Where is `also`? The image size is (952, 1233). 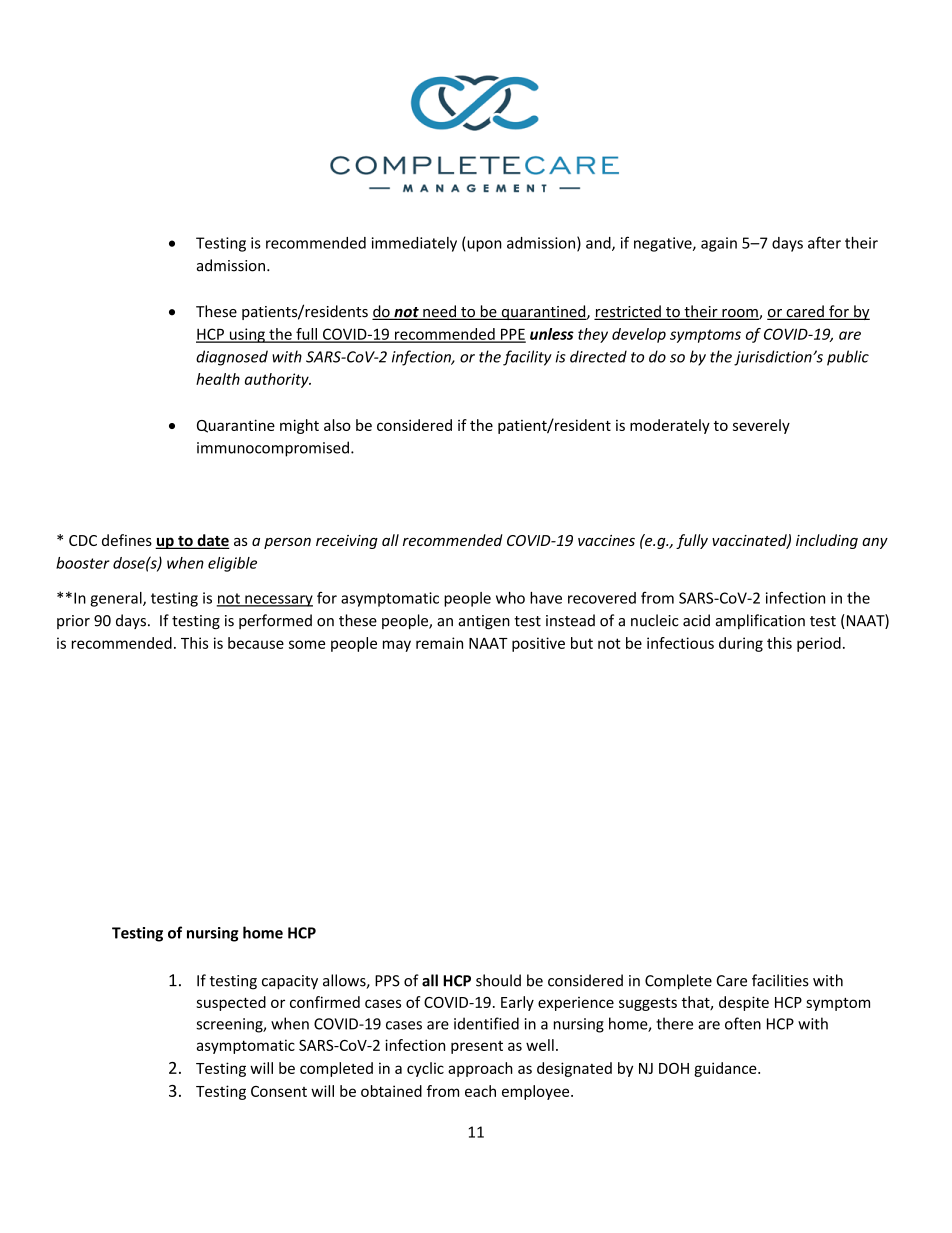
also is located at coordinates (337, 425).
